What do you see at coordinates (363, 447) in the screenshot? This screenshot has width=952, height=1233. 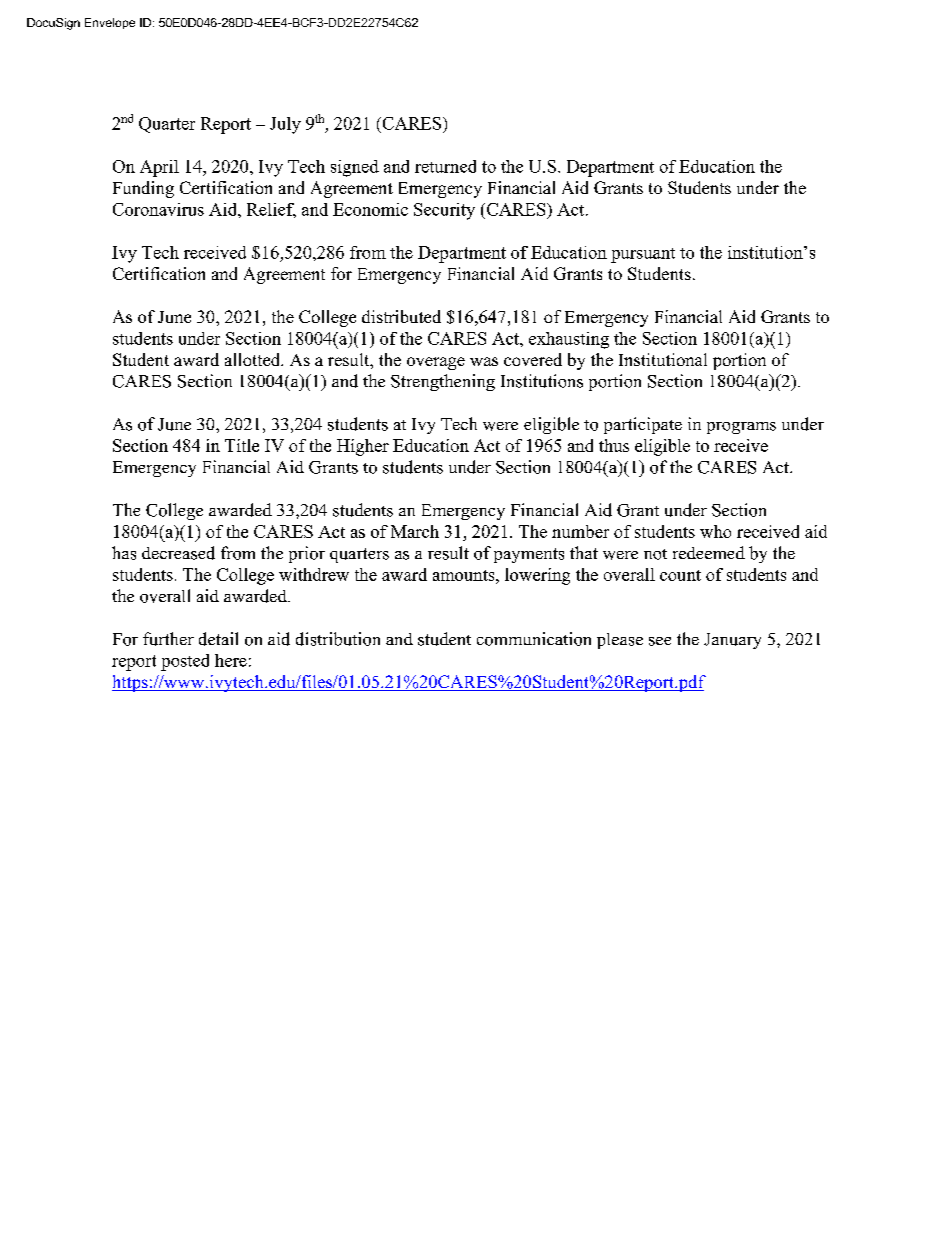 I see `Higher` at bounding box center [363, 447].
